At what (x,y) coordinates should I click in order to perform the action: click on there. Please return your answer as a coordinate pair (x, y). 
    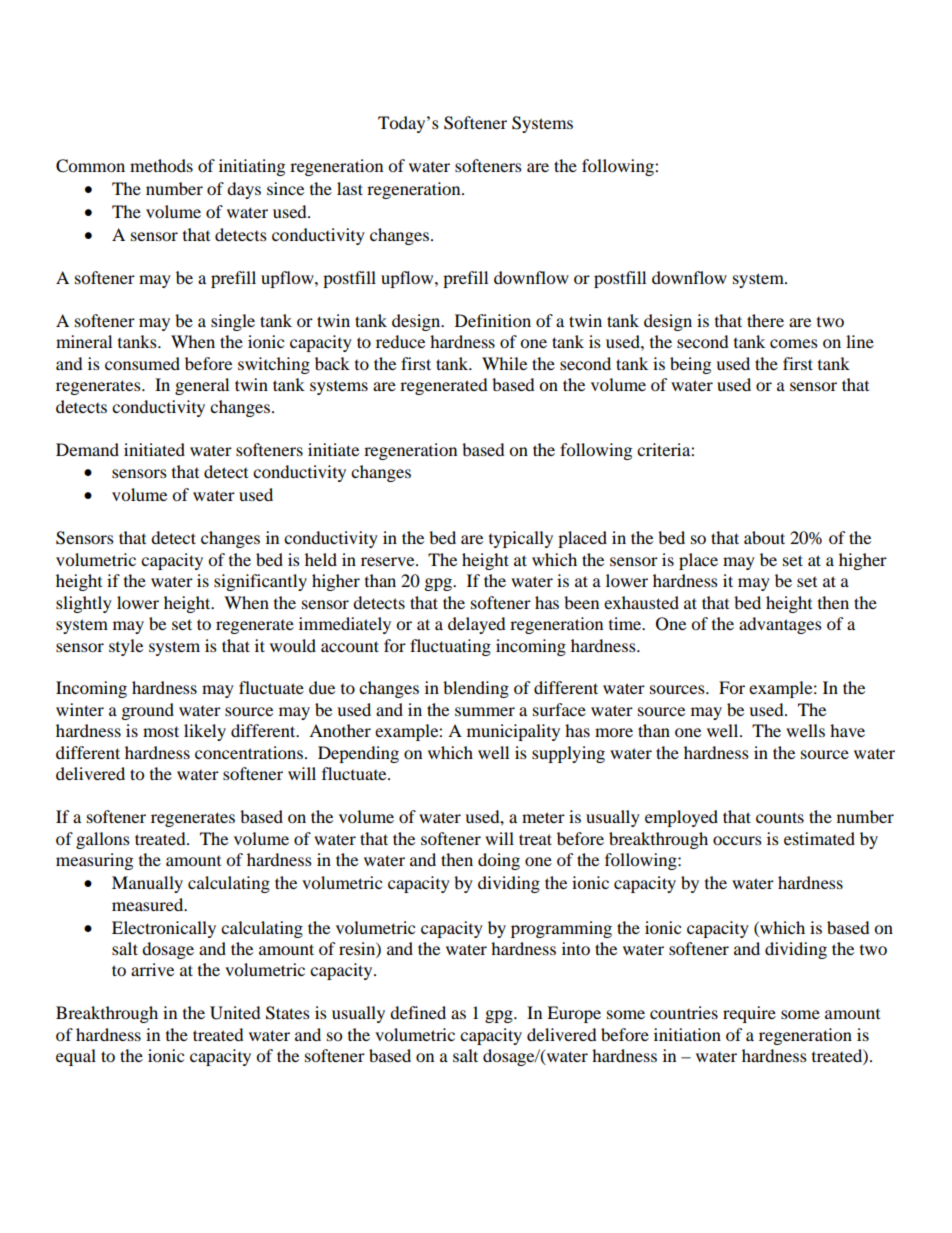
    Looking at the image, I should click on (765, 320).
